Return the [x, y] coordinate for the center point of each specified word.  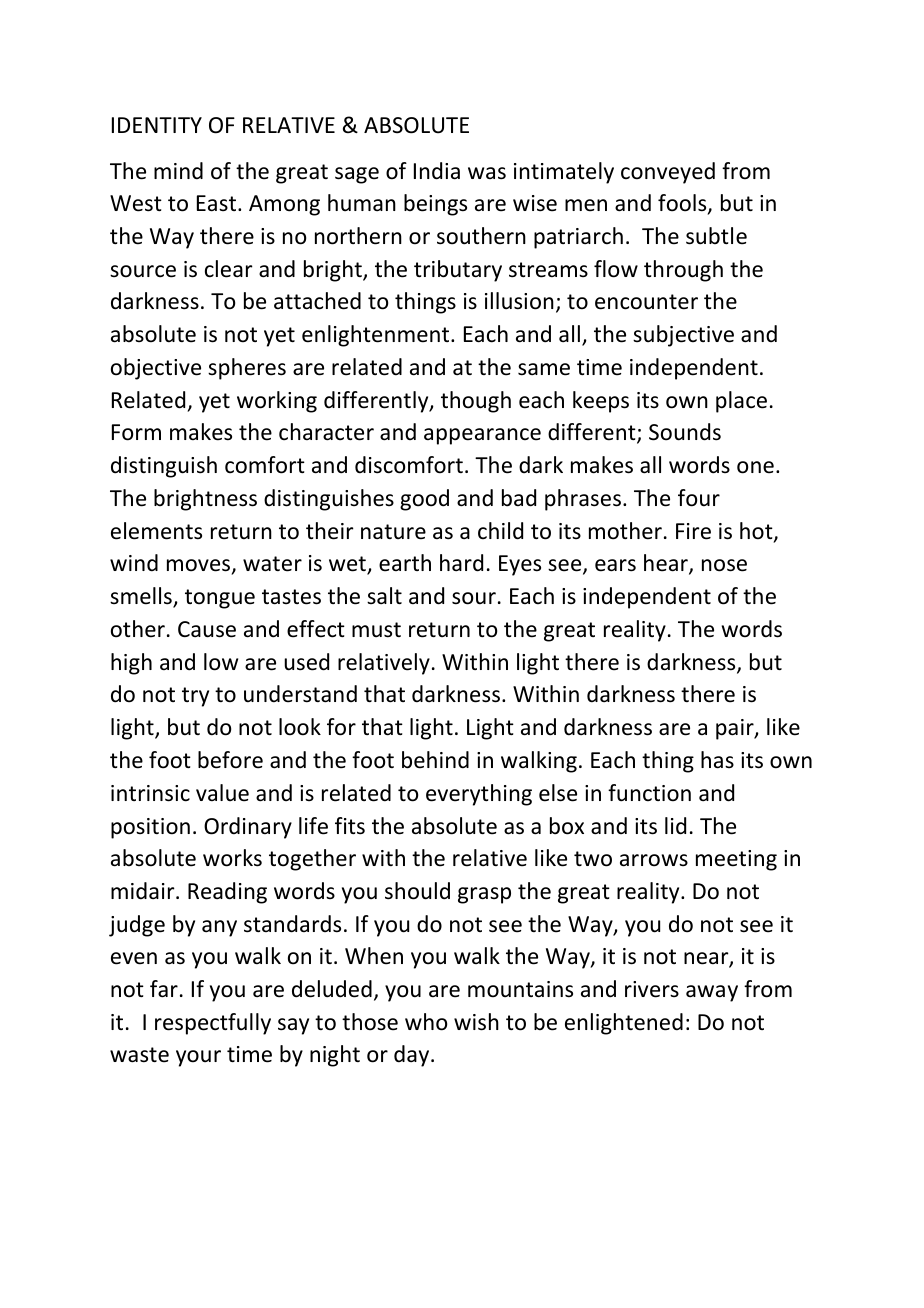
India [437, 171]
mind [178, 171]
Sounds [685, 432]
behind [435, 760]
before [230, 760]
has [717, 760]
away [712, 993]
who [426, 1022]
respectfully [213, 1024]
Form [136, 432]
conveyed [668, 173]
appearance [482, 436]
